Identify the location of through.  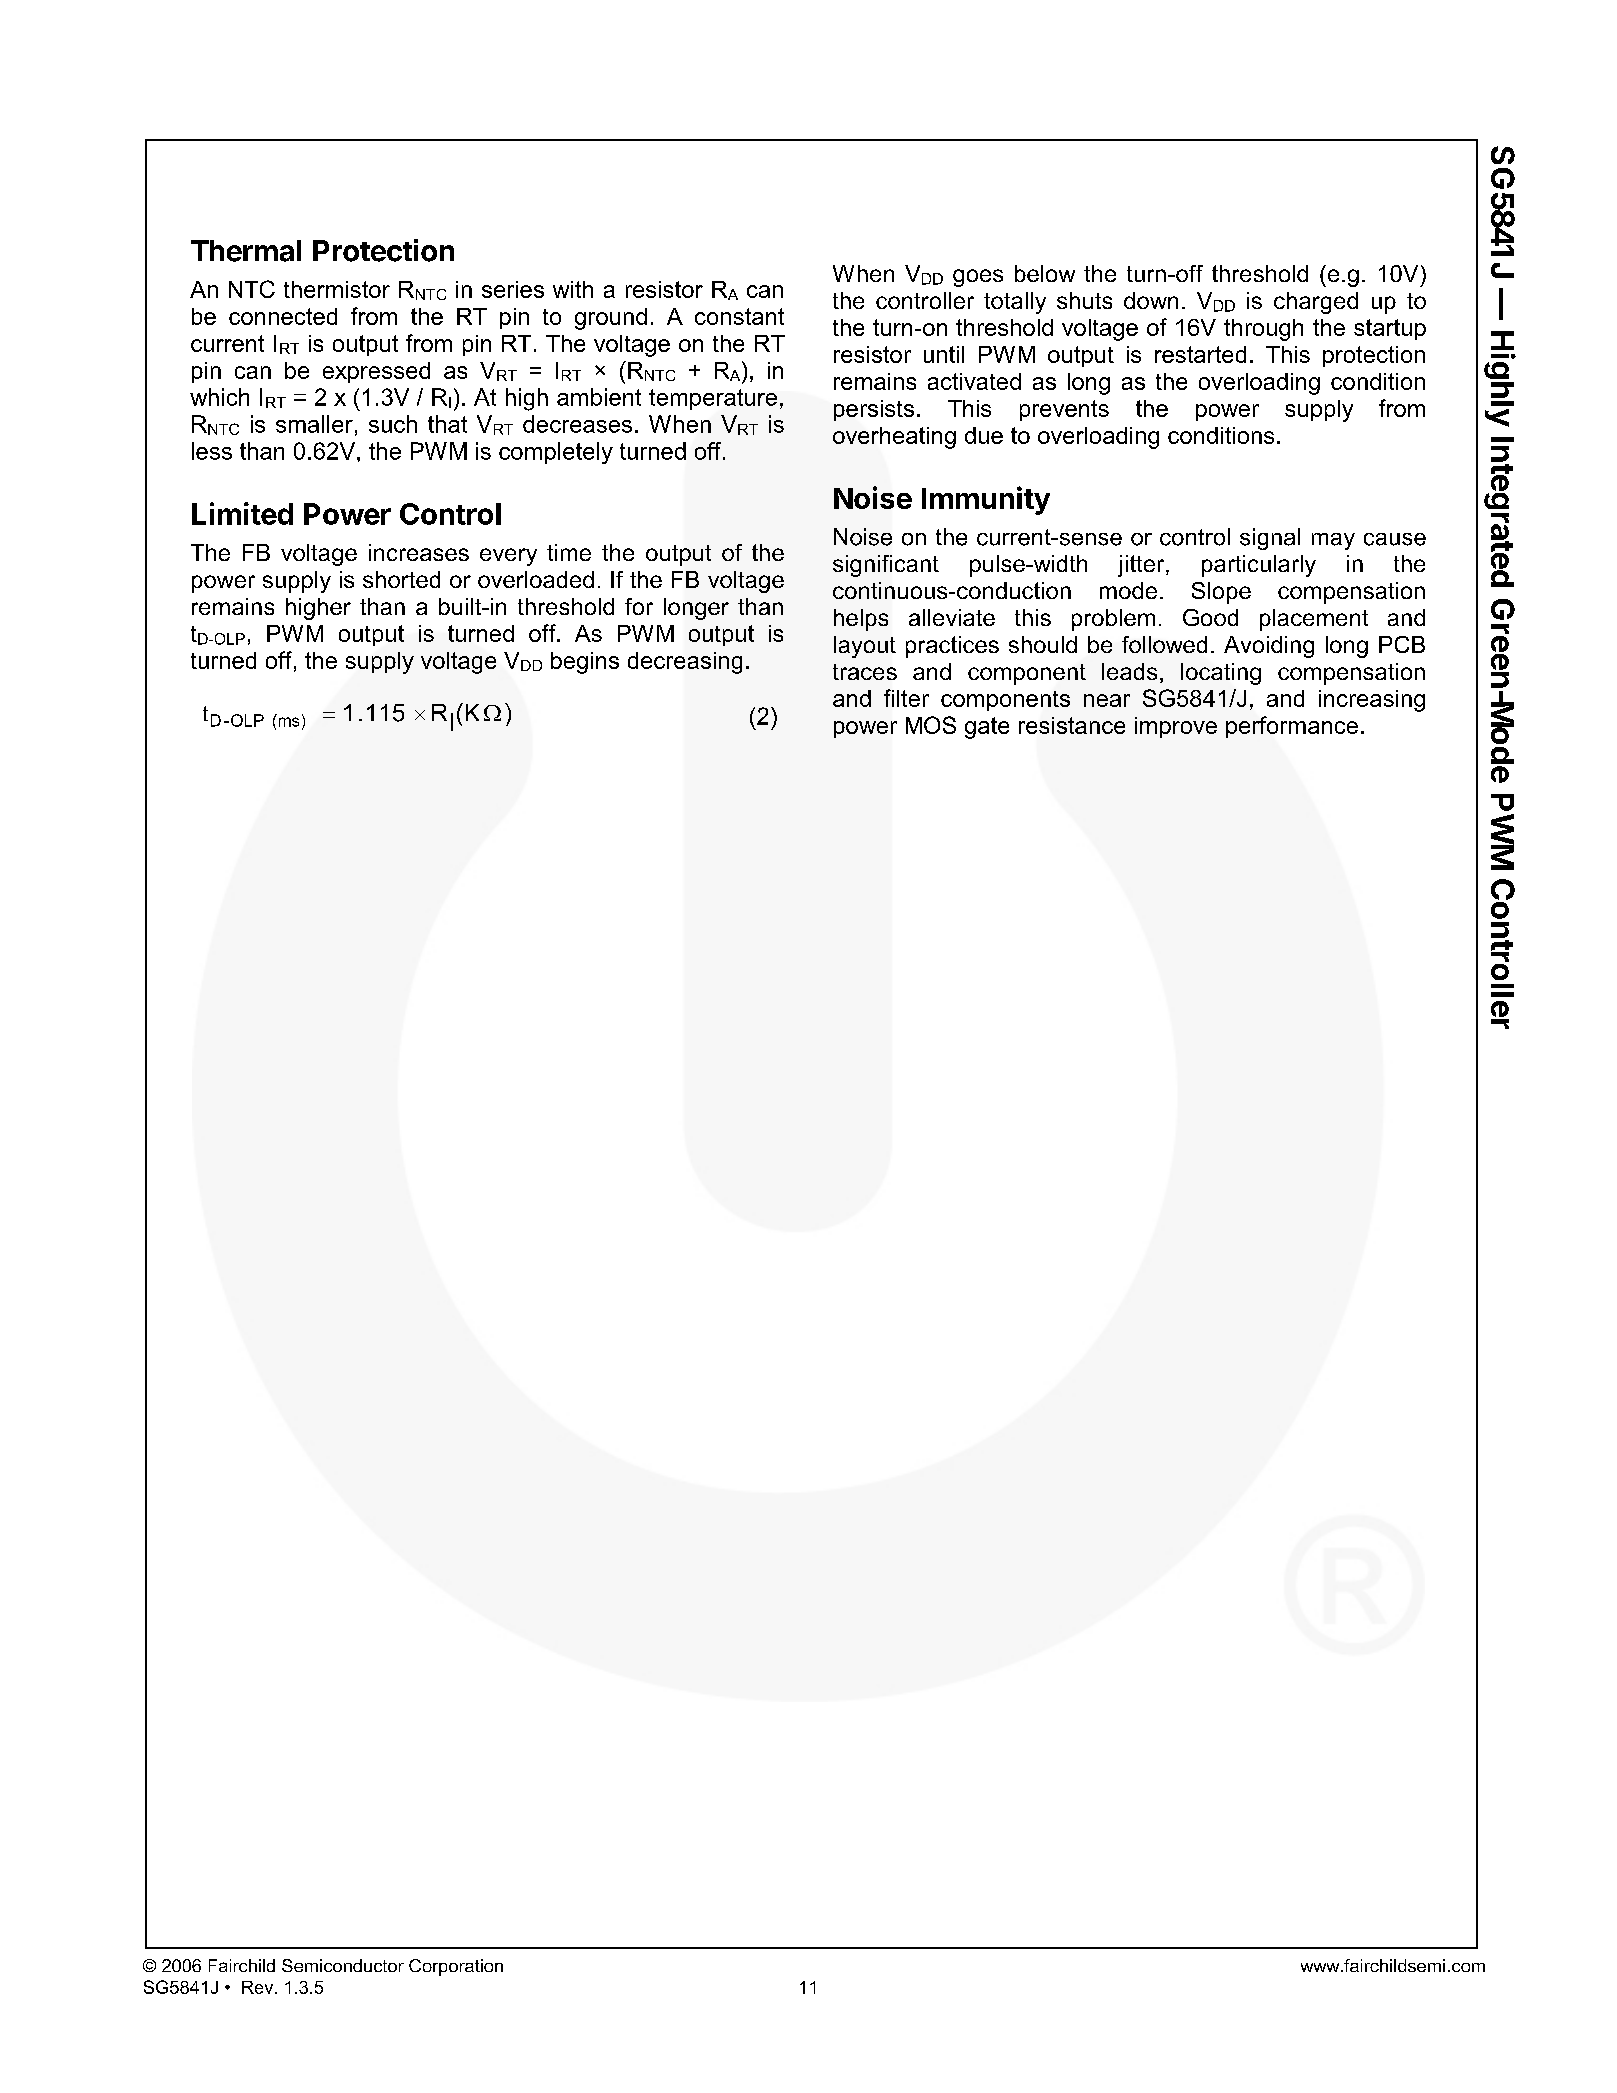
(1263, 330).
